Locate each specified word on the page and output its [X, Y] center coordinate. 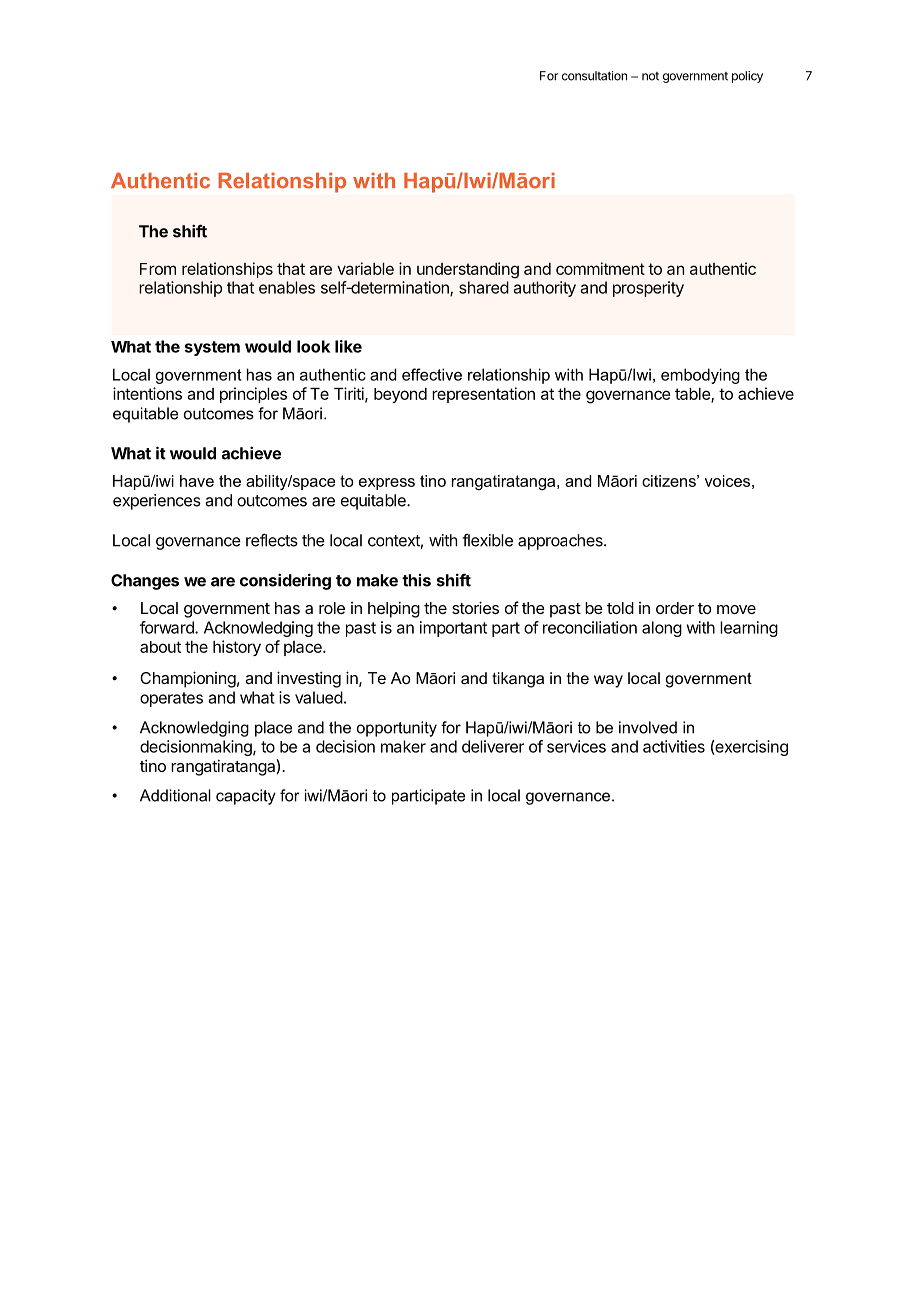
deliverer [493, 746]
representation [483, 395]
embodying [700, 376]
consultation [594, 76]
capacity [246, 797]
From [158, 269]
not [650, 76]
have [197, 481]
